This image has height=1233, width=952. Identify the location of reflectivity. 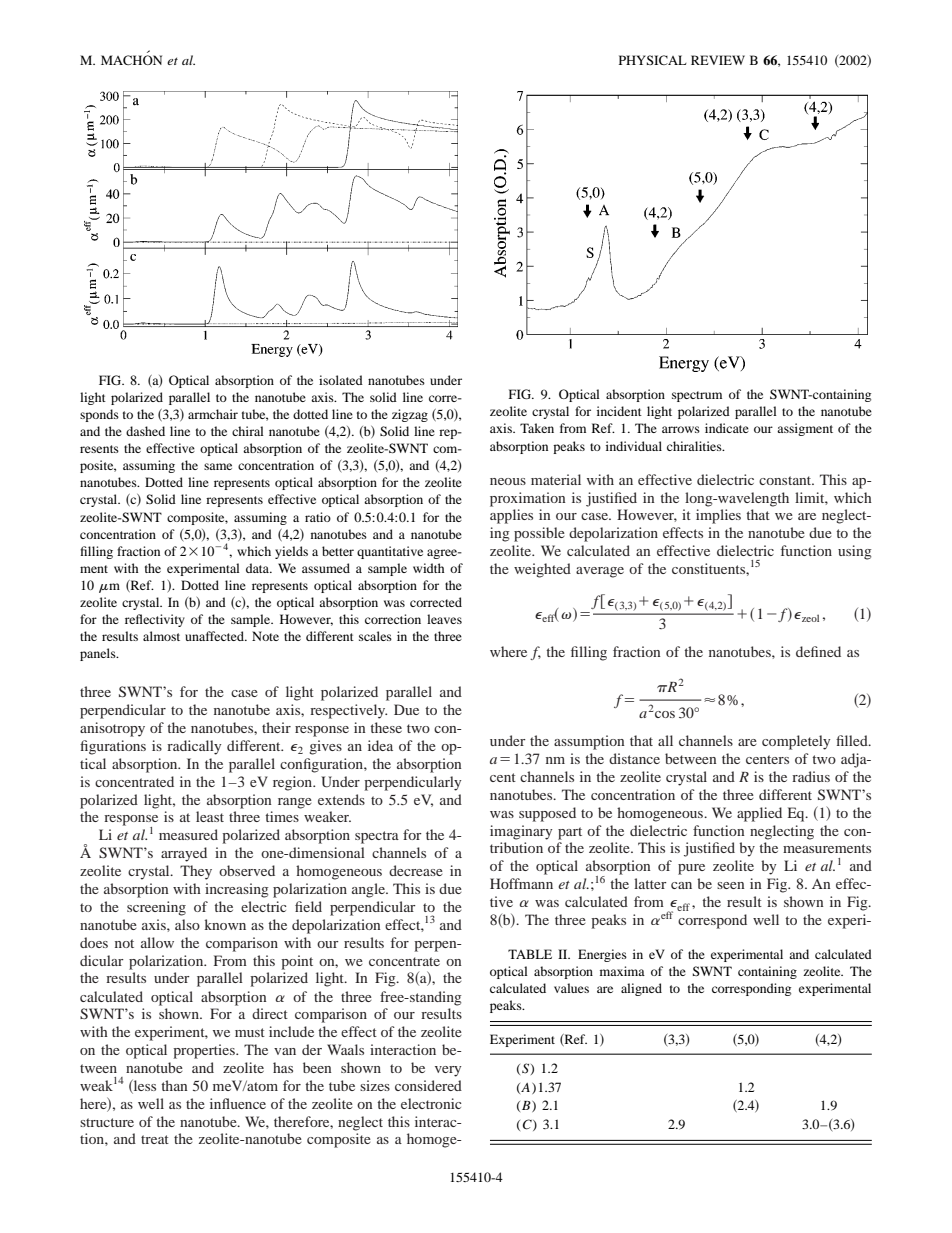
(155, 620).
